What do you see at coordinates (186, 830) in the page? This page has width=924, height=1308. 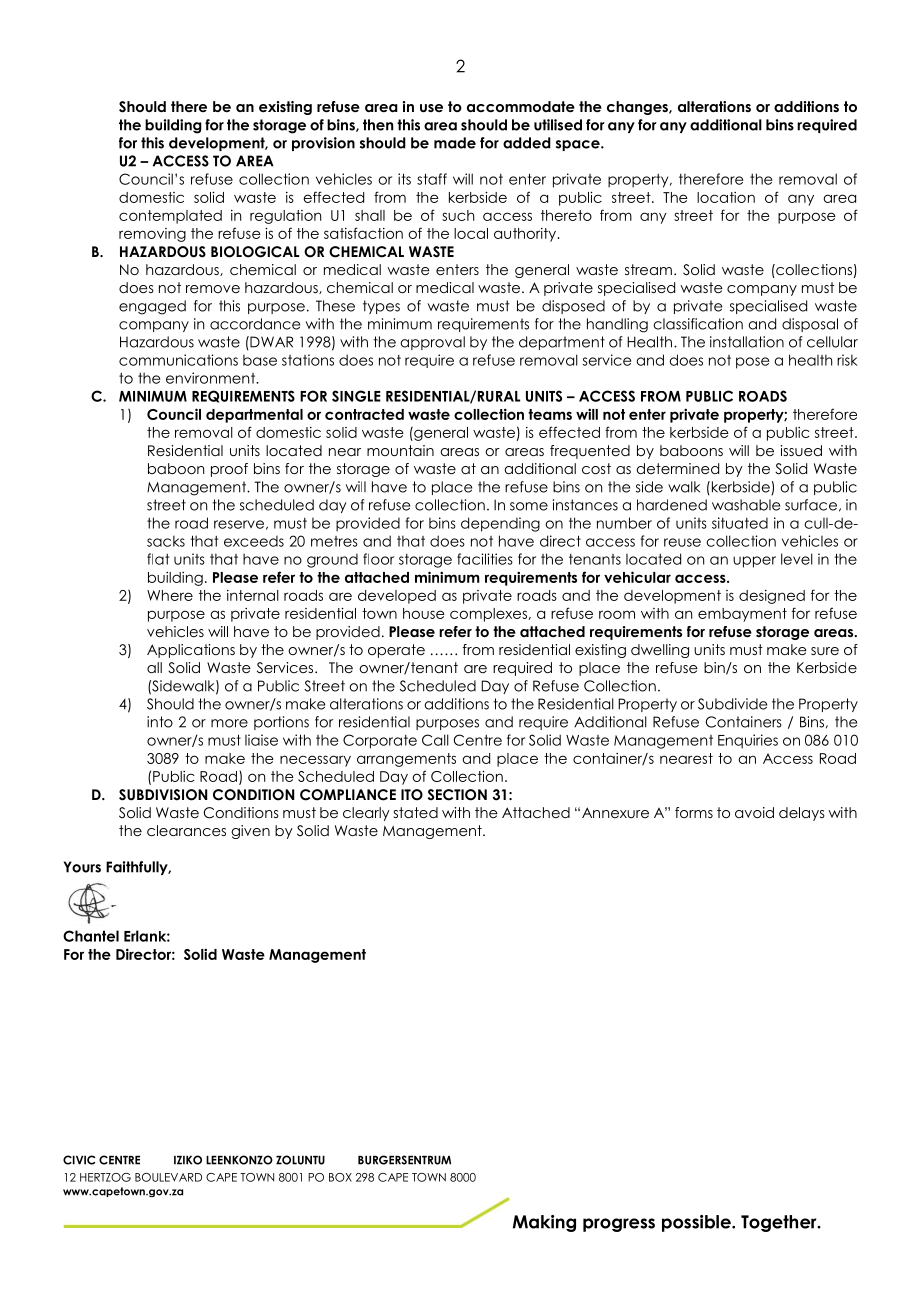 I see `clearances` at bounding box center [186, 830].
